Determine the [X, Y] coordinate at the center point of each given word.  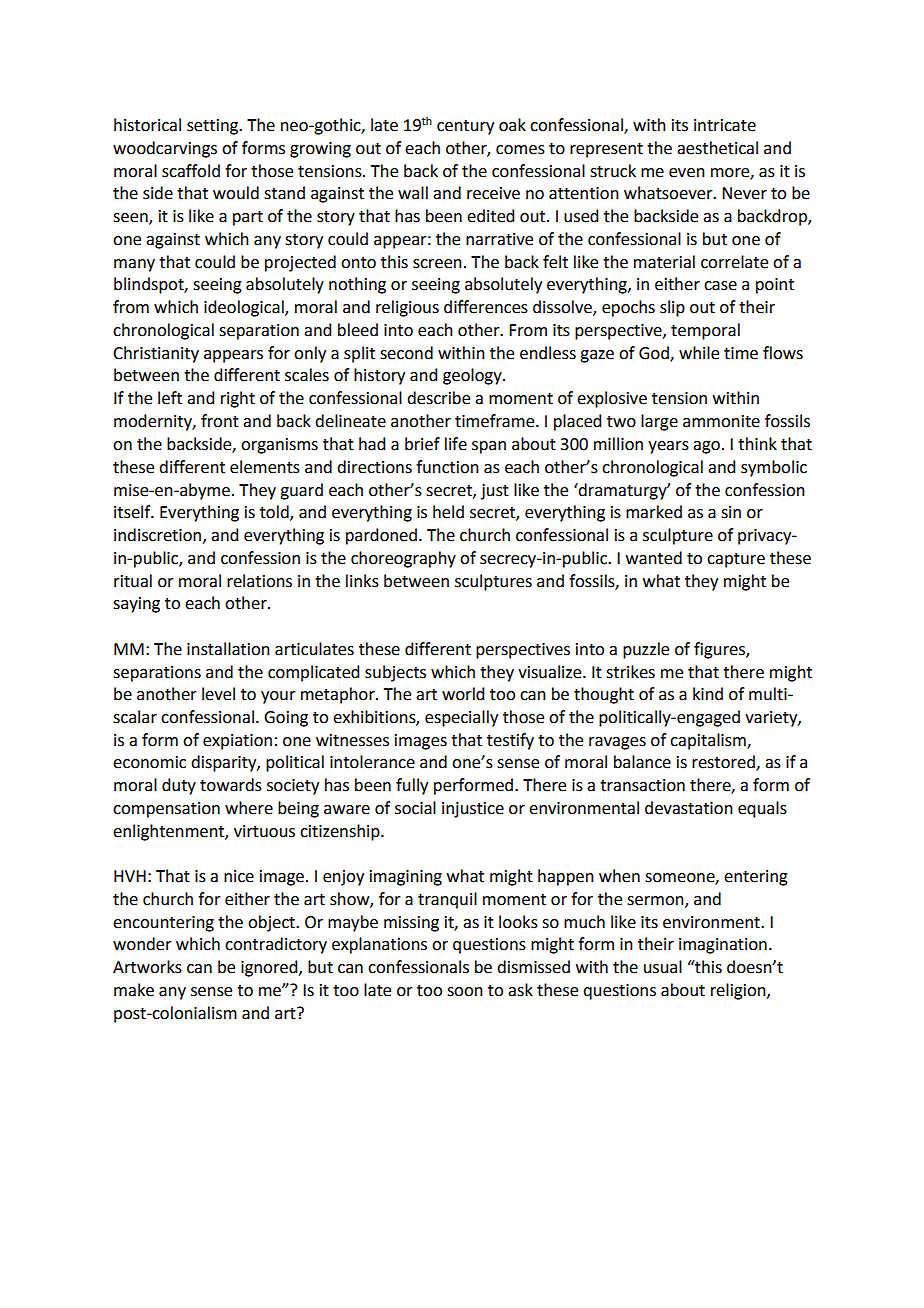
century [465, 127]
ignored [270, 968]
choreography [403, 559]
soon [465, 992]
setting [213, 127]
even [687, 173]
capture [736, 560]
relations [259, 581]
